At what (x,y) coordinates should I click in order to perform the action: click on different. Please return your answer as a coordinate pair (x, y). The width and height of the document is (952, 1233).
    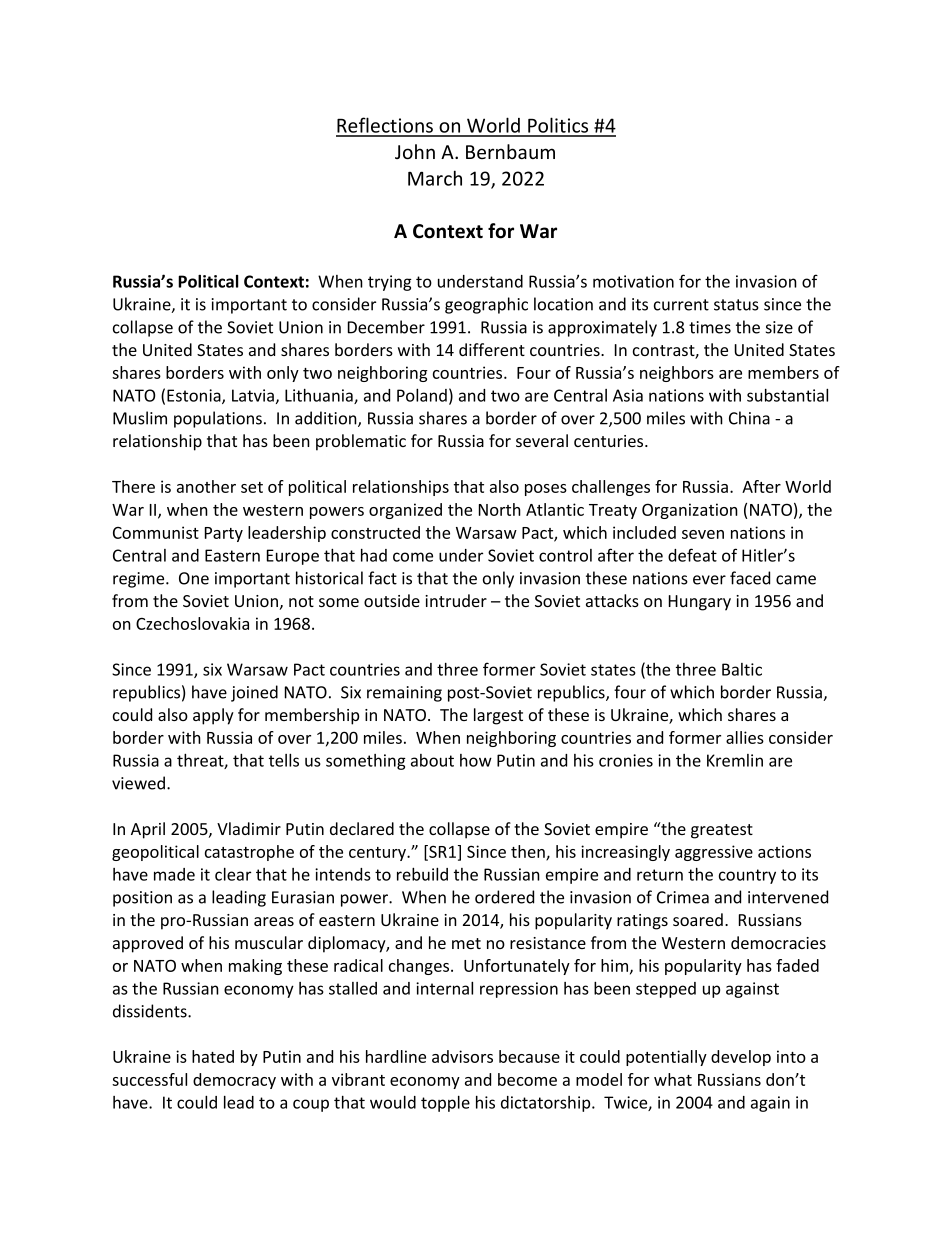
    Looking at the image, I should click on (492, 349).
